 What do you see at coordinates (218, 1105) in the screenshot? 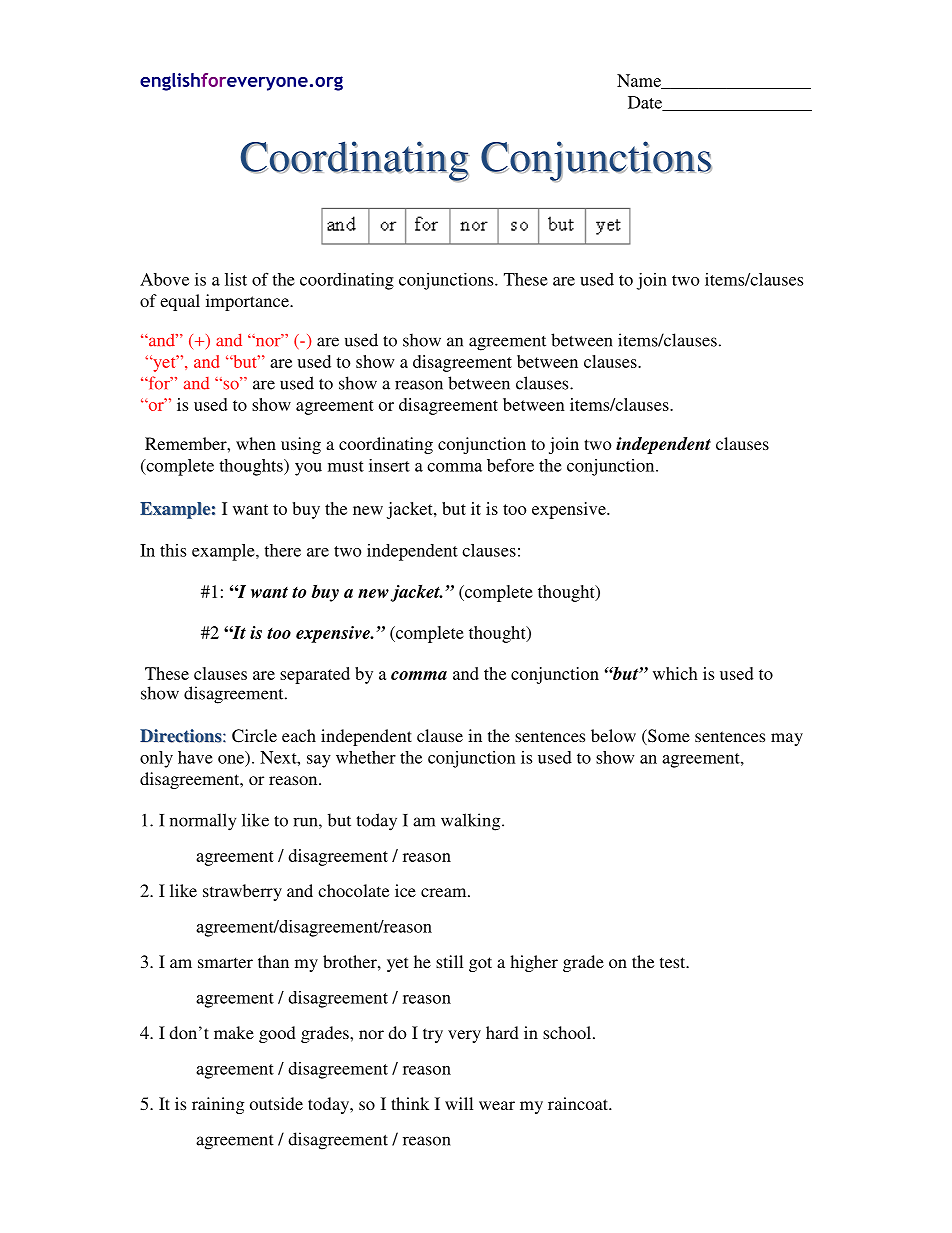
I see `raining` at bounding box center [218, 1105].
